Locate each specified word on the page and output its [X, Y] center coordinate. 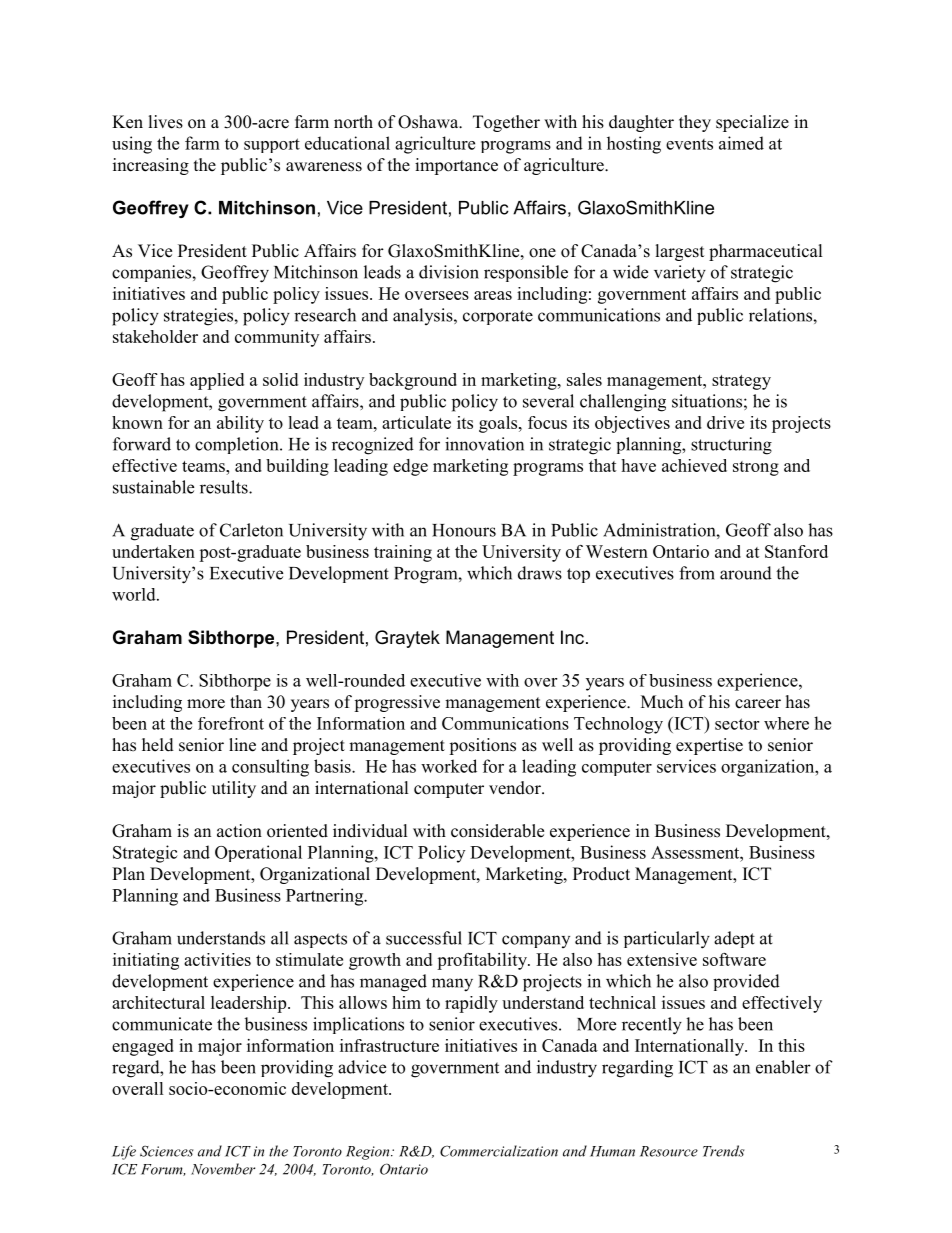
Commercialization [499, 1151]
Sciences [166, 1151]
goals [499, 424]
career [758, 704]
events [689, 144]
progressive [397, 703]
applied [217, 381]
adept [734, 939]
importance [456, 166]
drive [725, 422]
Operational [258, 853]
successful [424, 938]
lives [166, 122]
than [246, 701]
